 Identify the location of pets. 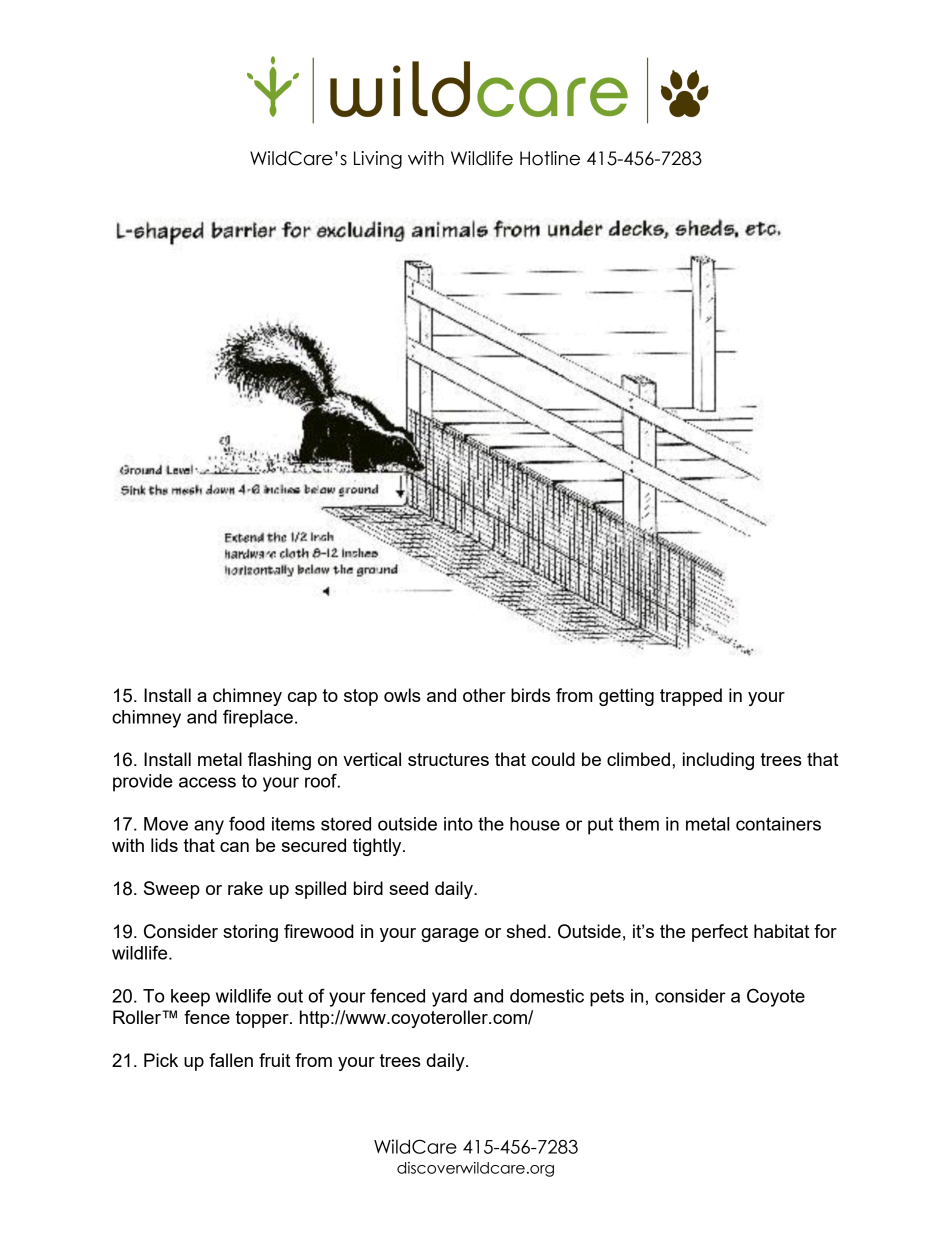
(607, 998).
